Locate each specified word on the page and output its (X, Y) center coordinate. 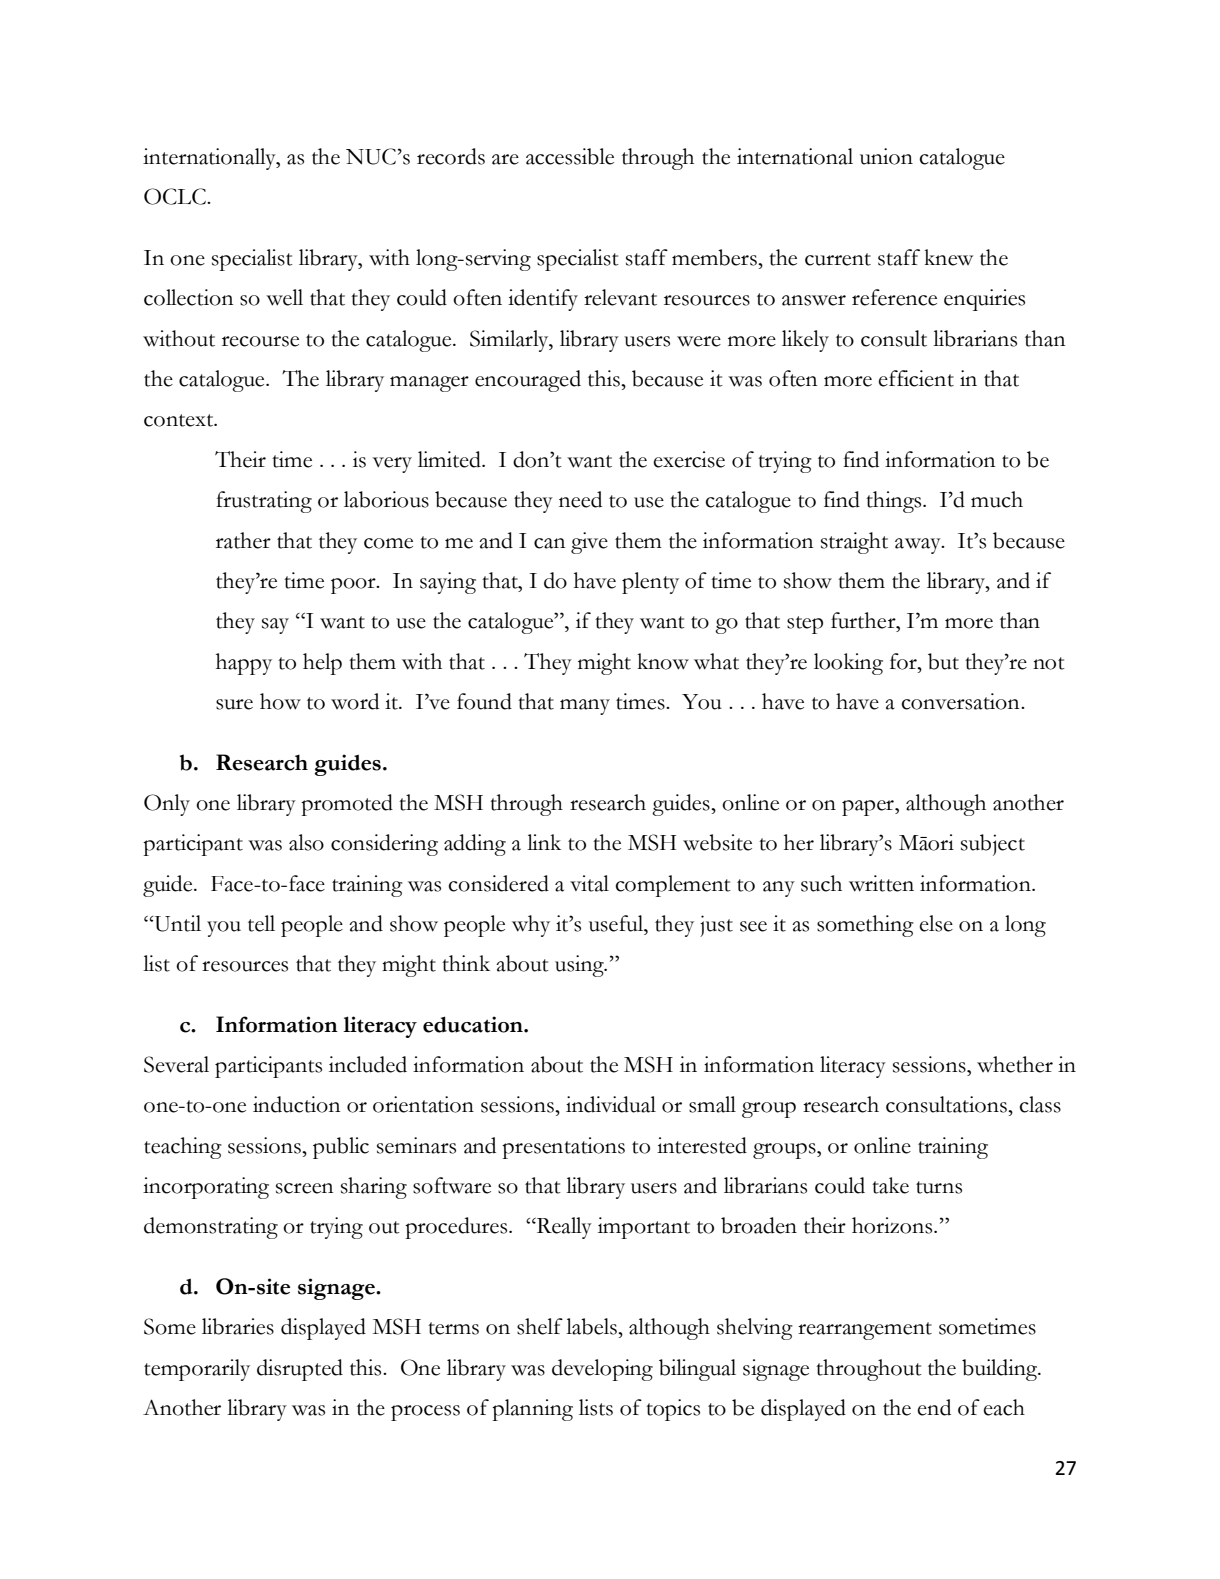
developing (602, 1370)
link (544, 842)
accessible (570, 156)
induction (296, 1104)
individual (611, 1104)
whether (1015, 1064)
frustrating (264, 502)
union (886, 156)
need (580, 499)
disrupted (300, 1370)
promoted (347, 805)
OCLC (176, 196)
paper (869, 808)
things (895, 502)
